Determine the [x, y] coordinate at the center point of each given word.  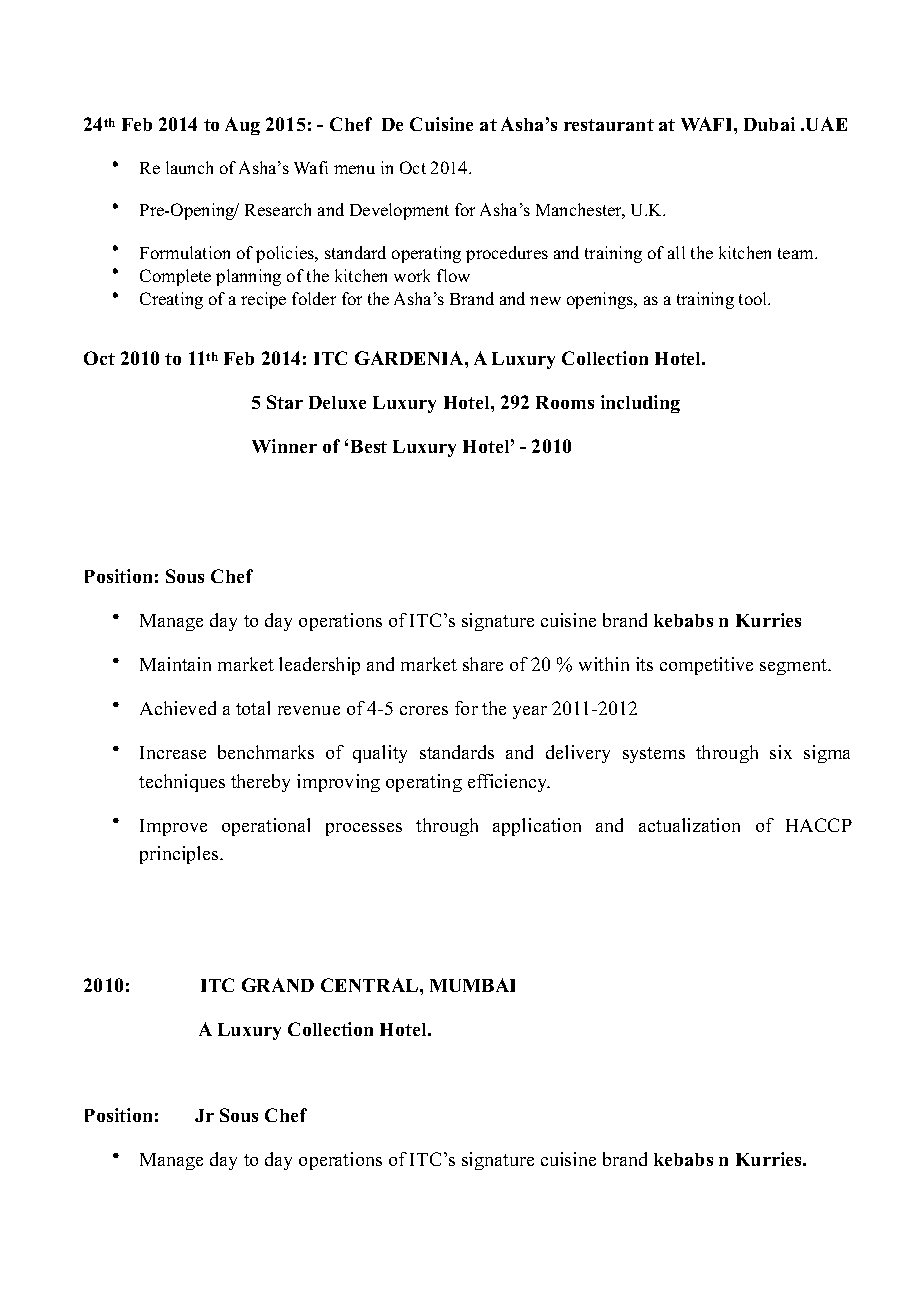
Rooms [565, 402]
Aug [242, 126]
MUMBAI [472, 985]
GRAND [278, 985]
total [253, 708]
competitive [706, 666]
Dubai [769, 124]
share [483, 664]
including [640, 404]
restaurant [609, 125]
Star [285, 402]
